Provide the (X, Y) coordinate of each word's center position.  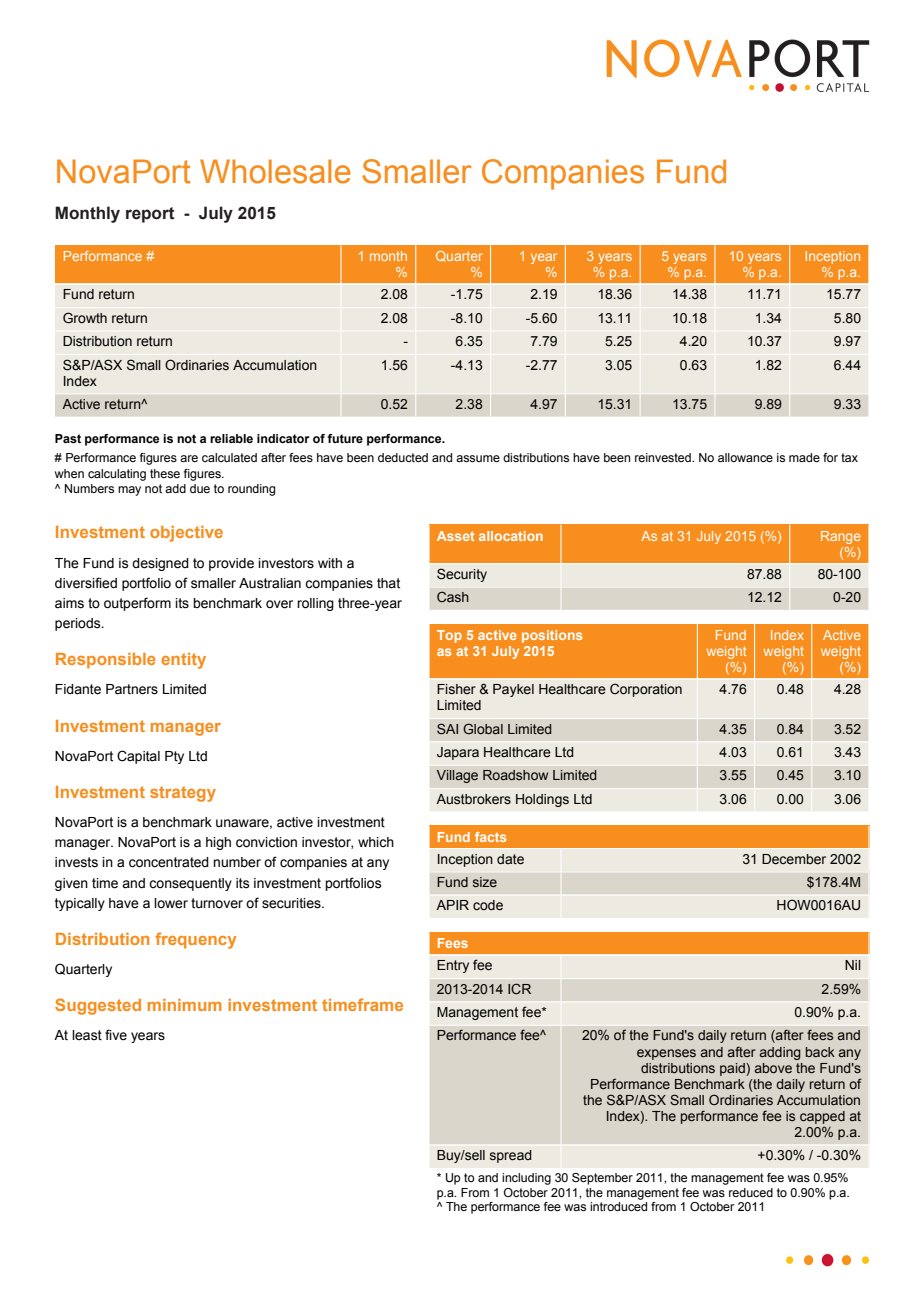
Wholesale (275, 171)
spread (511, 1156)
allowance (745, 457)
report (150, 215)
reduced (751, 1192)
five (116, 1035)
